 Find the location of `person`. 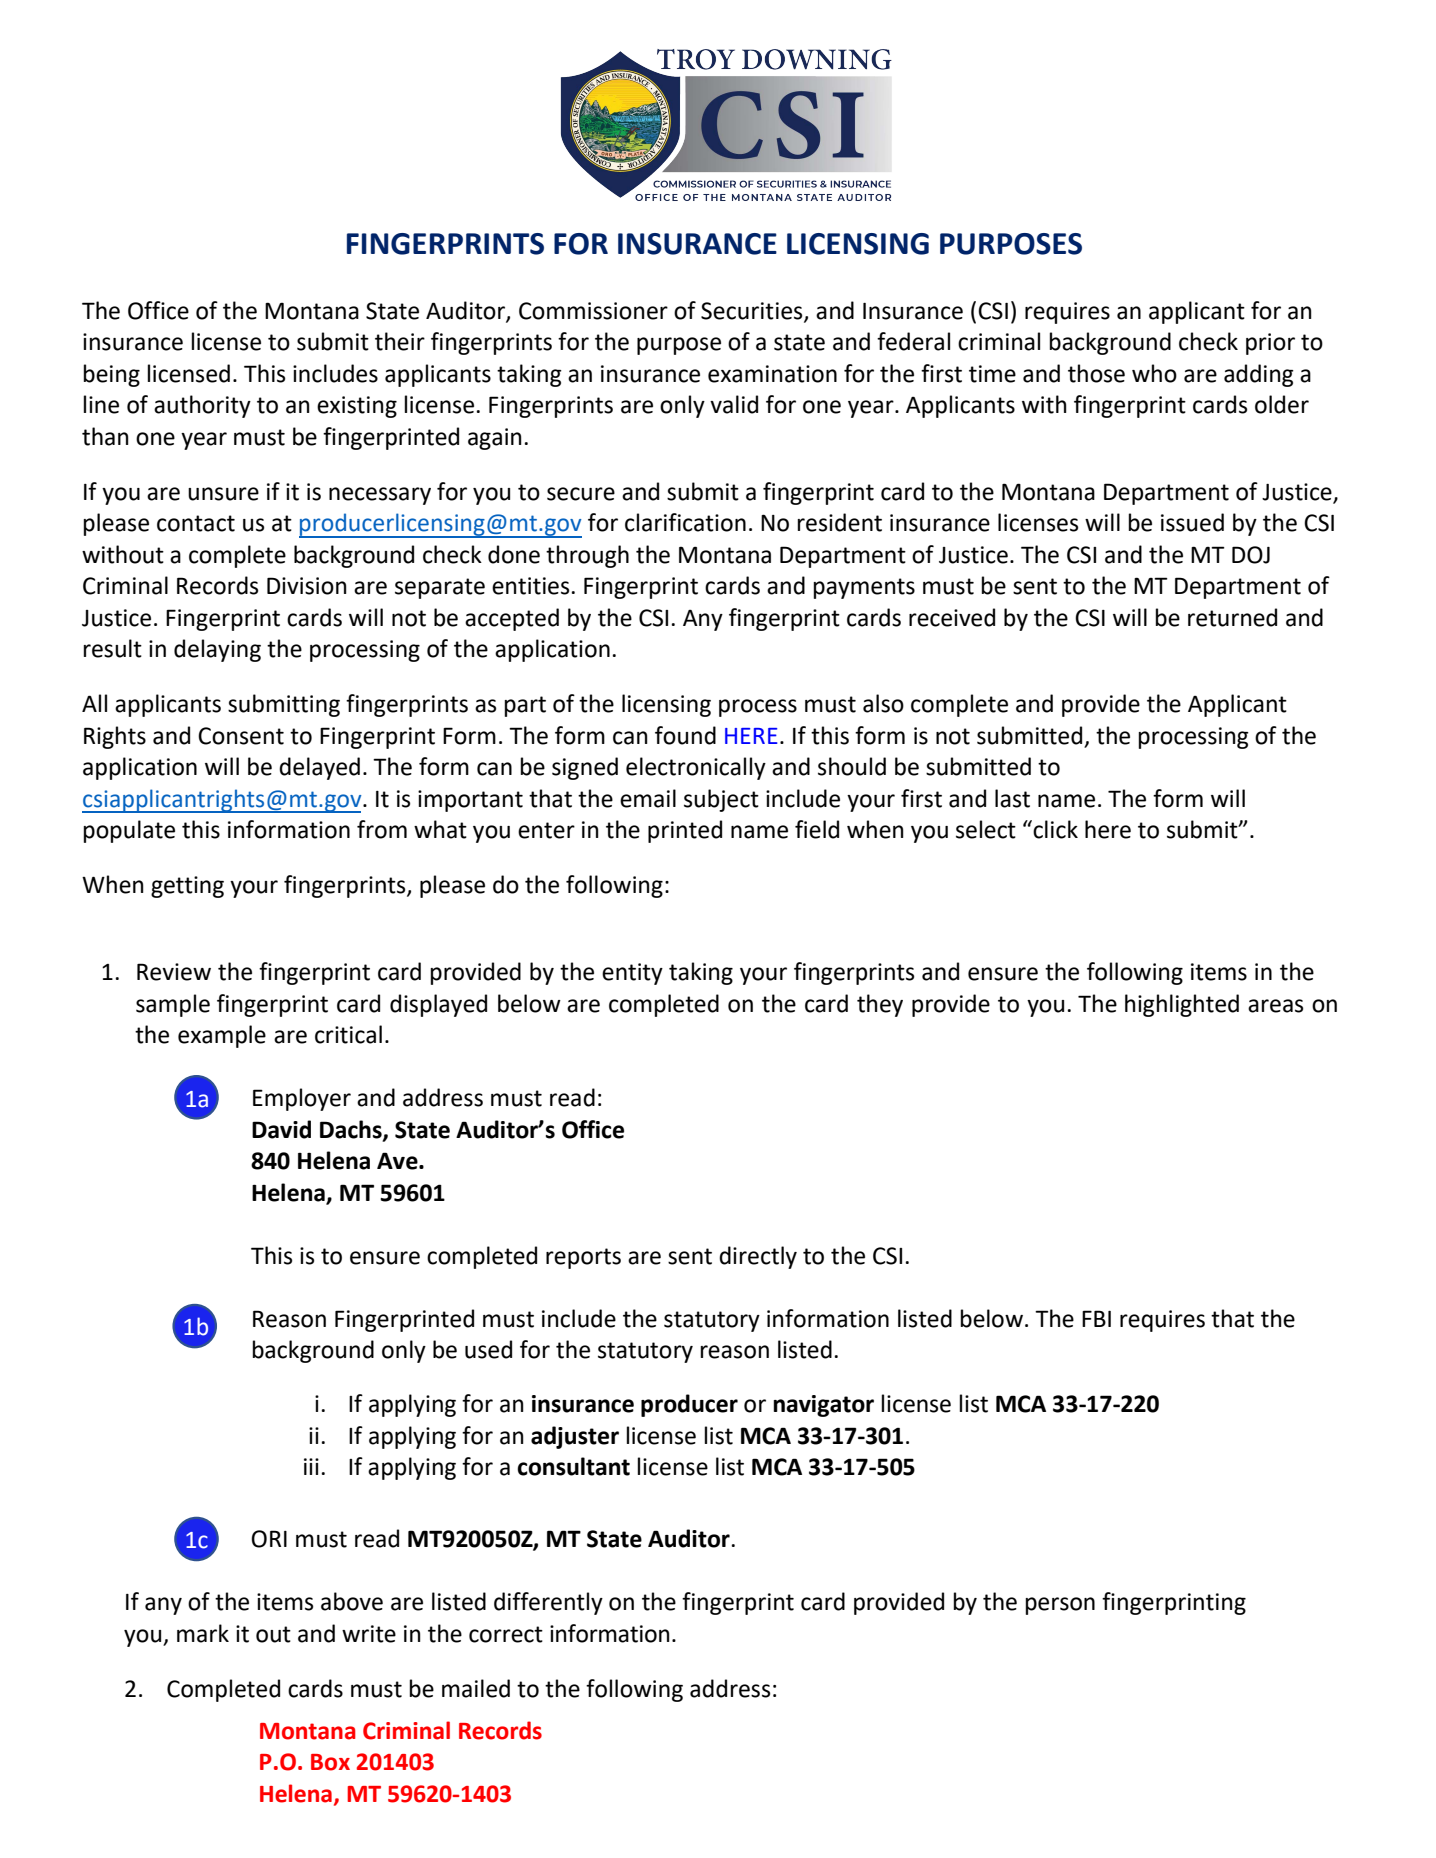

person is located at coordinates (1060, 1606).
